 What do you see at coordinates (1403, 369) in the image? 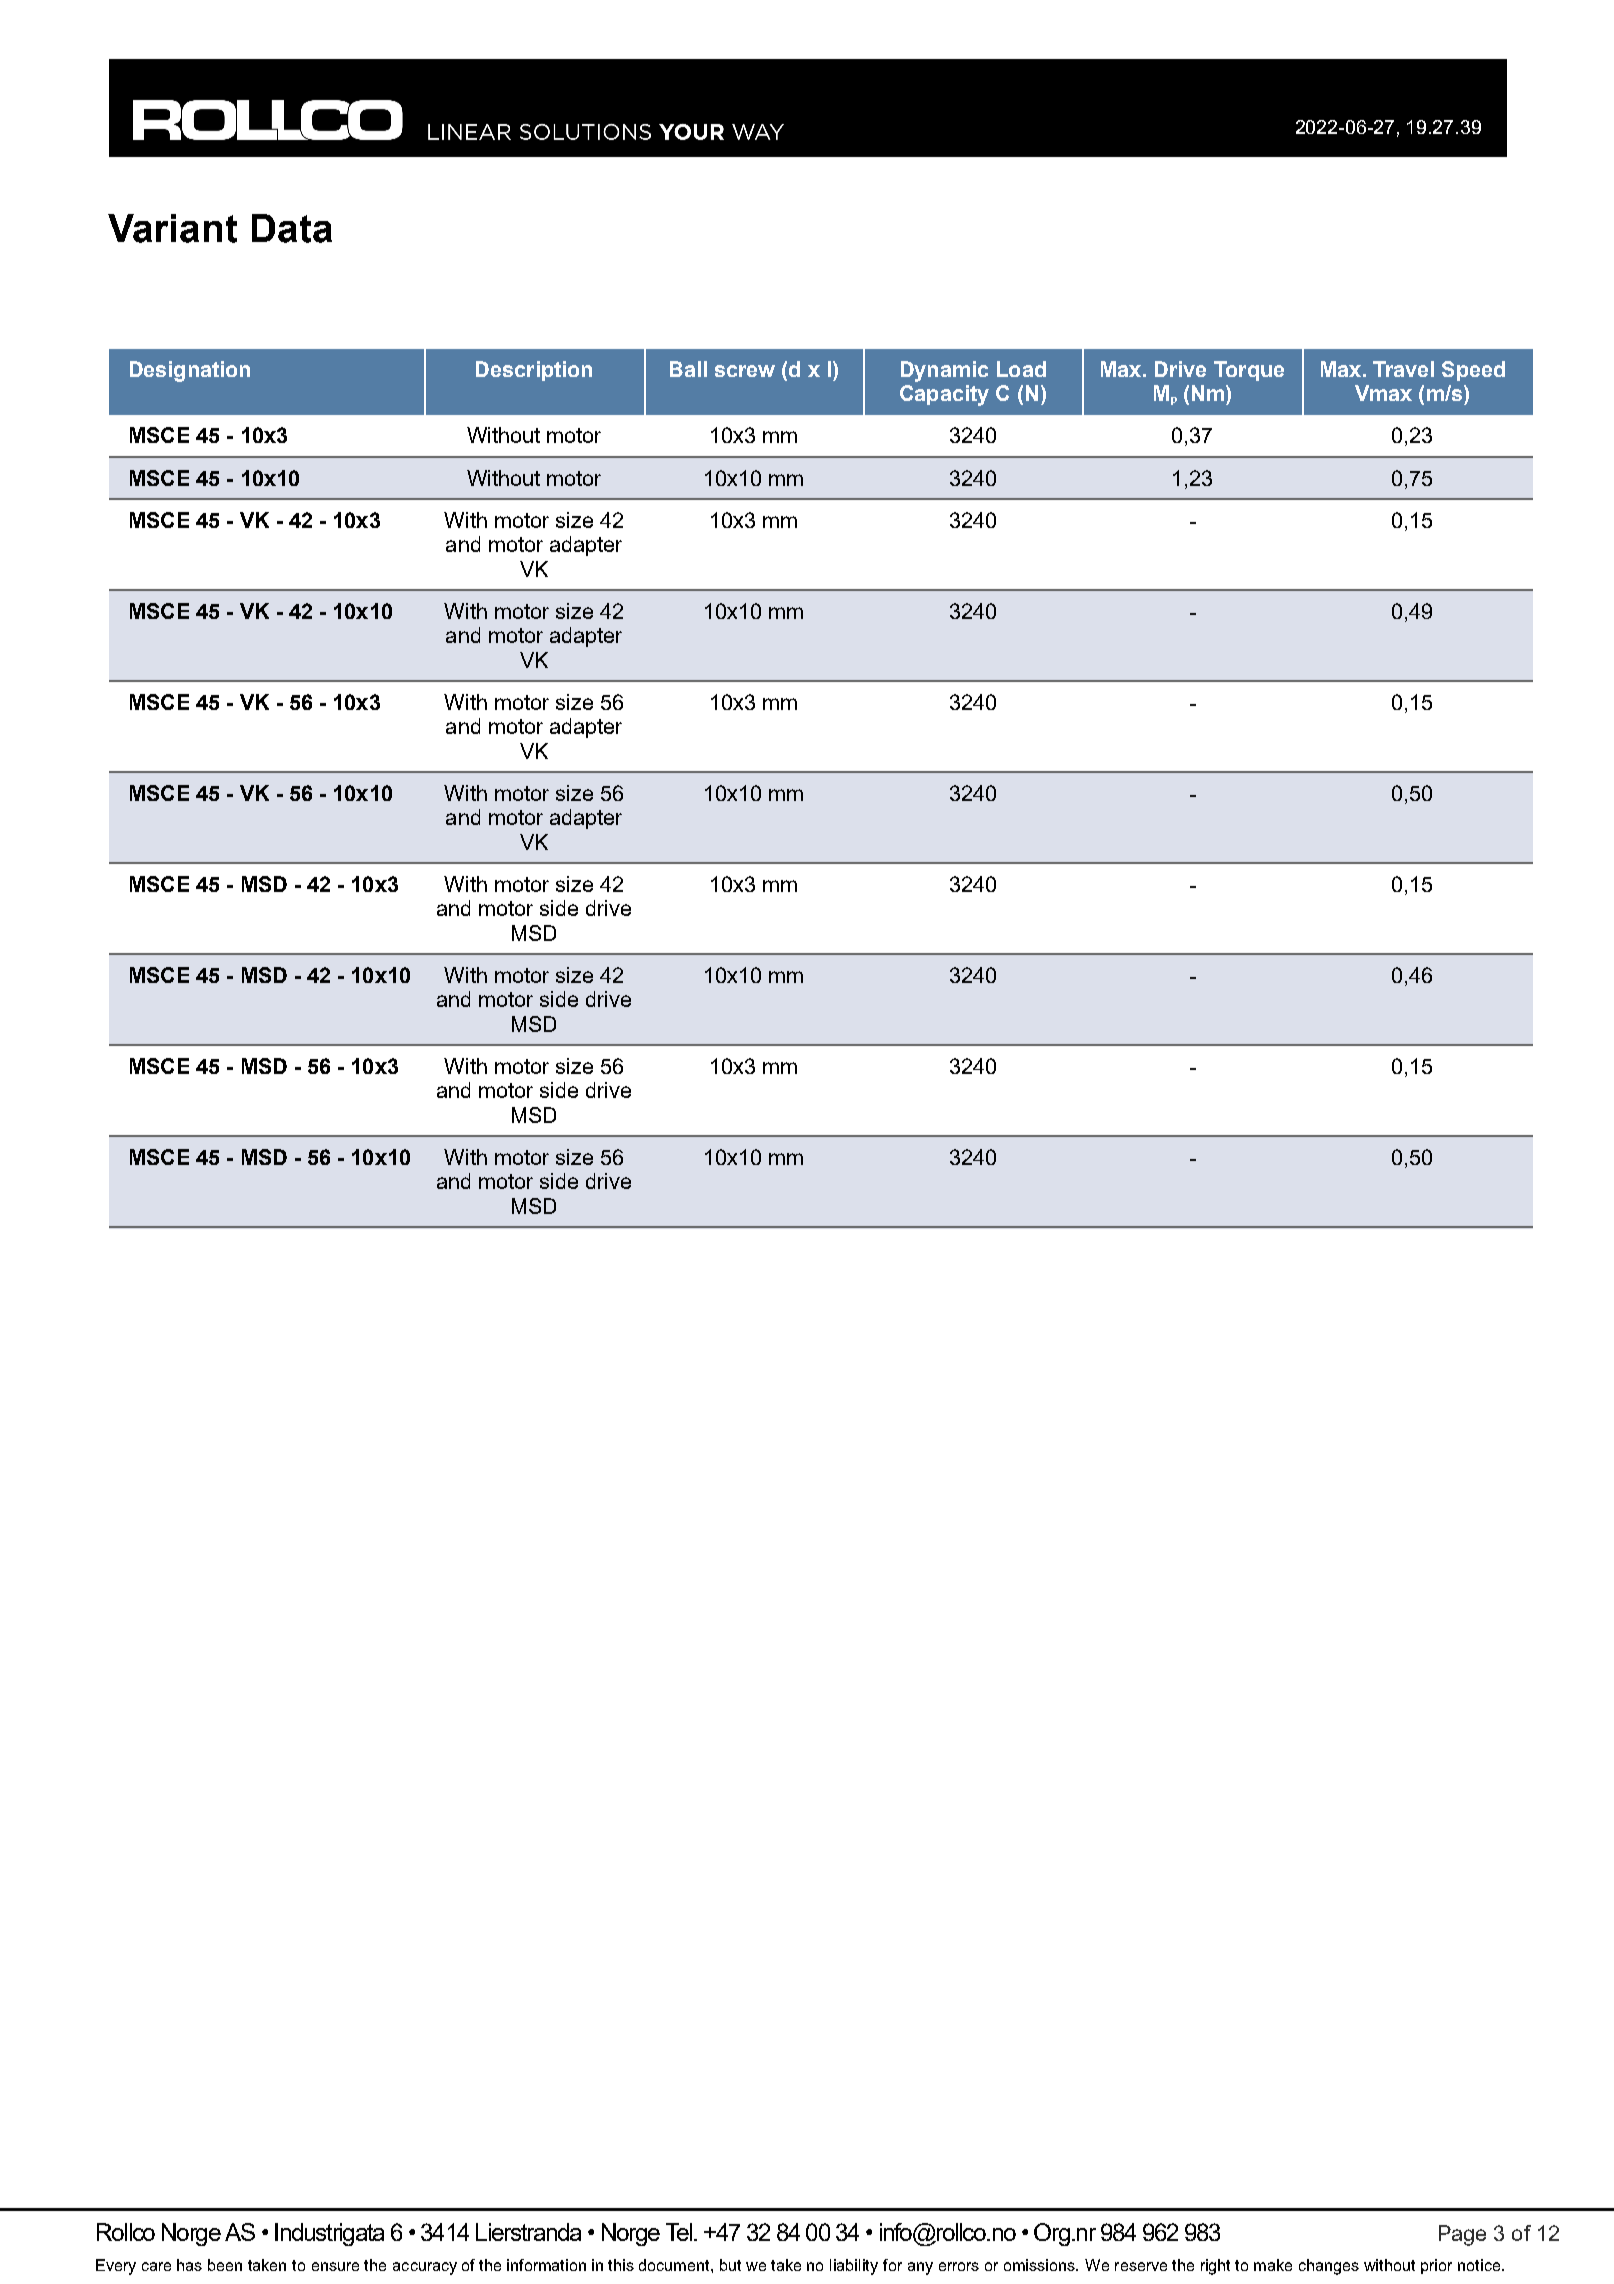
I see `Travel` at bounding box center [1403, 369].
